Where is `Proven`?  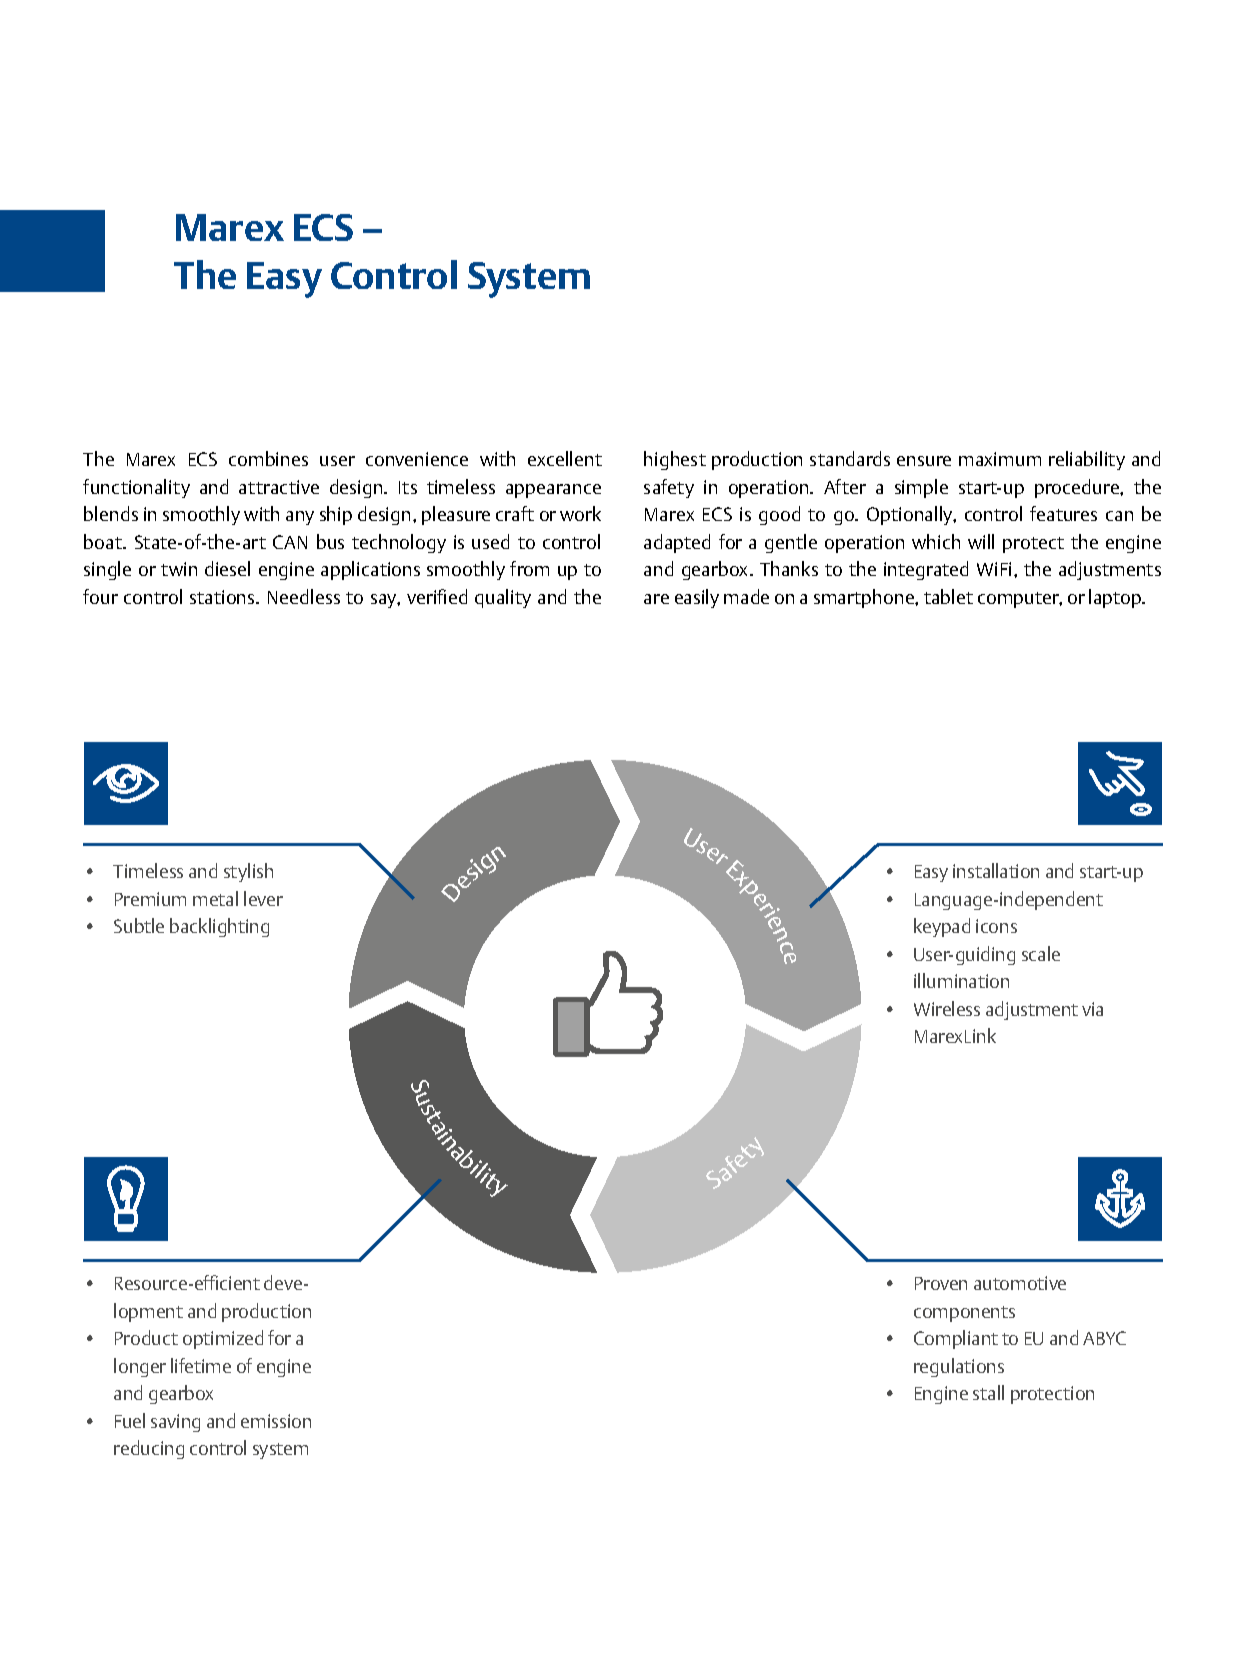
Proven is located at coordinates (941, 1283).
